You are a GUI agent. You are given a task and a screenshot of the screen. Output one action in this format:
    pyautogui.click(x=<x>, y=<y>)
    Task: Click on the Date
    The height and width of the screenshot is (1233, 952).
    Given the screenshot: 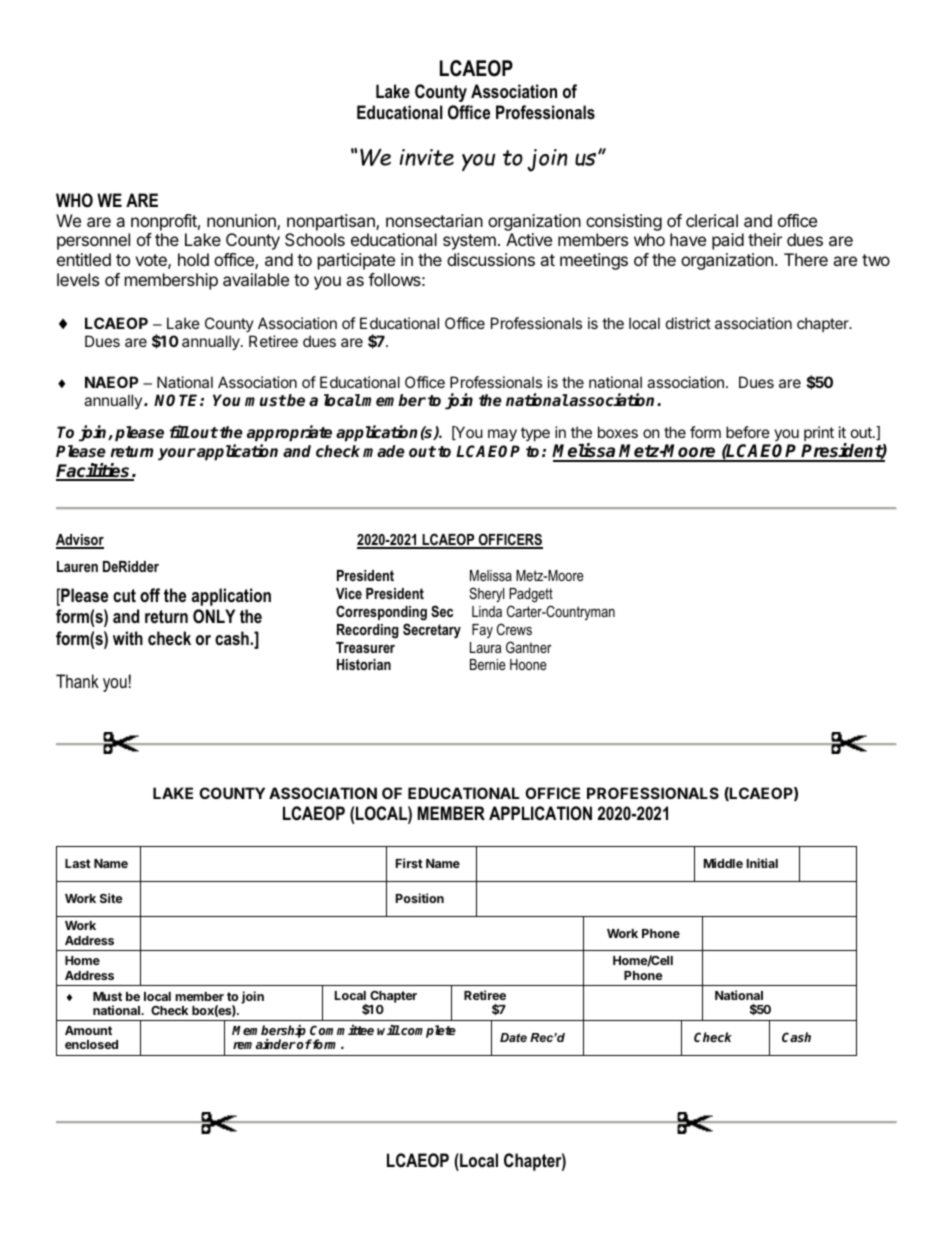 What is the action you would take?
    pyautogui.click(x=513, y=1037)
